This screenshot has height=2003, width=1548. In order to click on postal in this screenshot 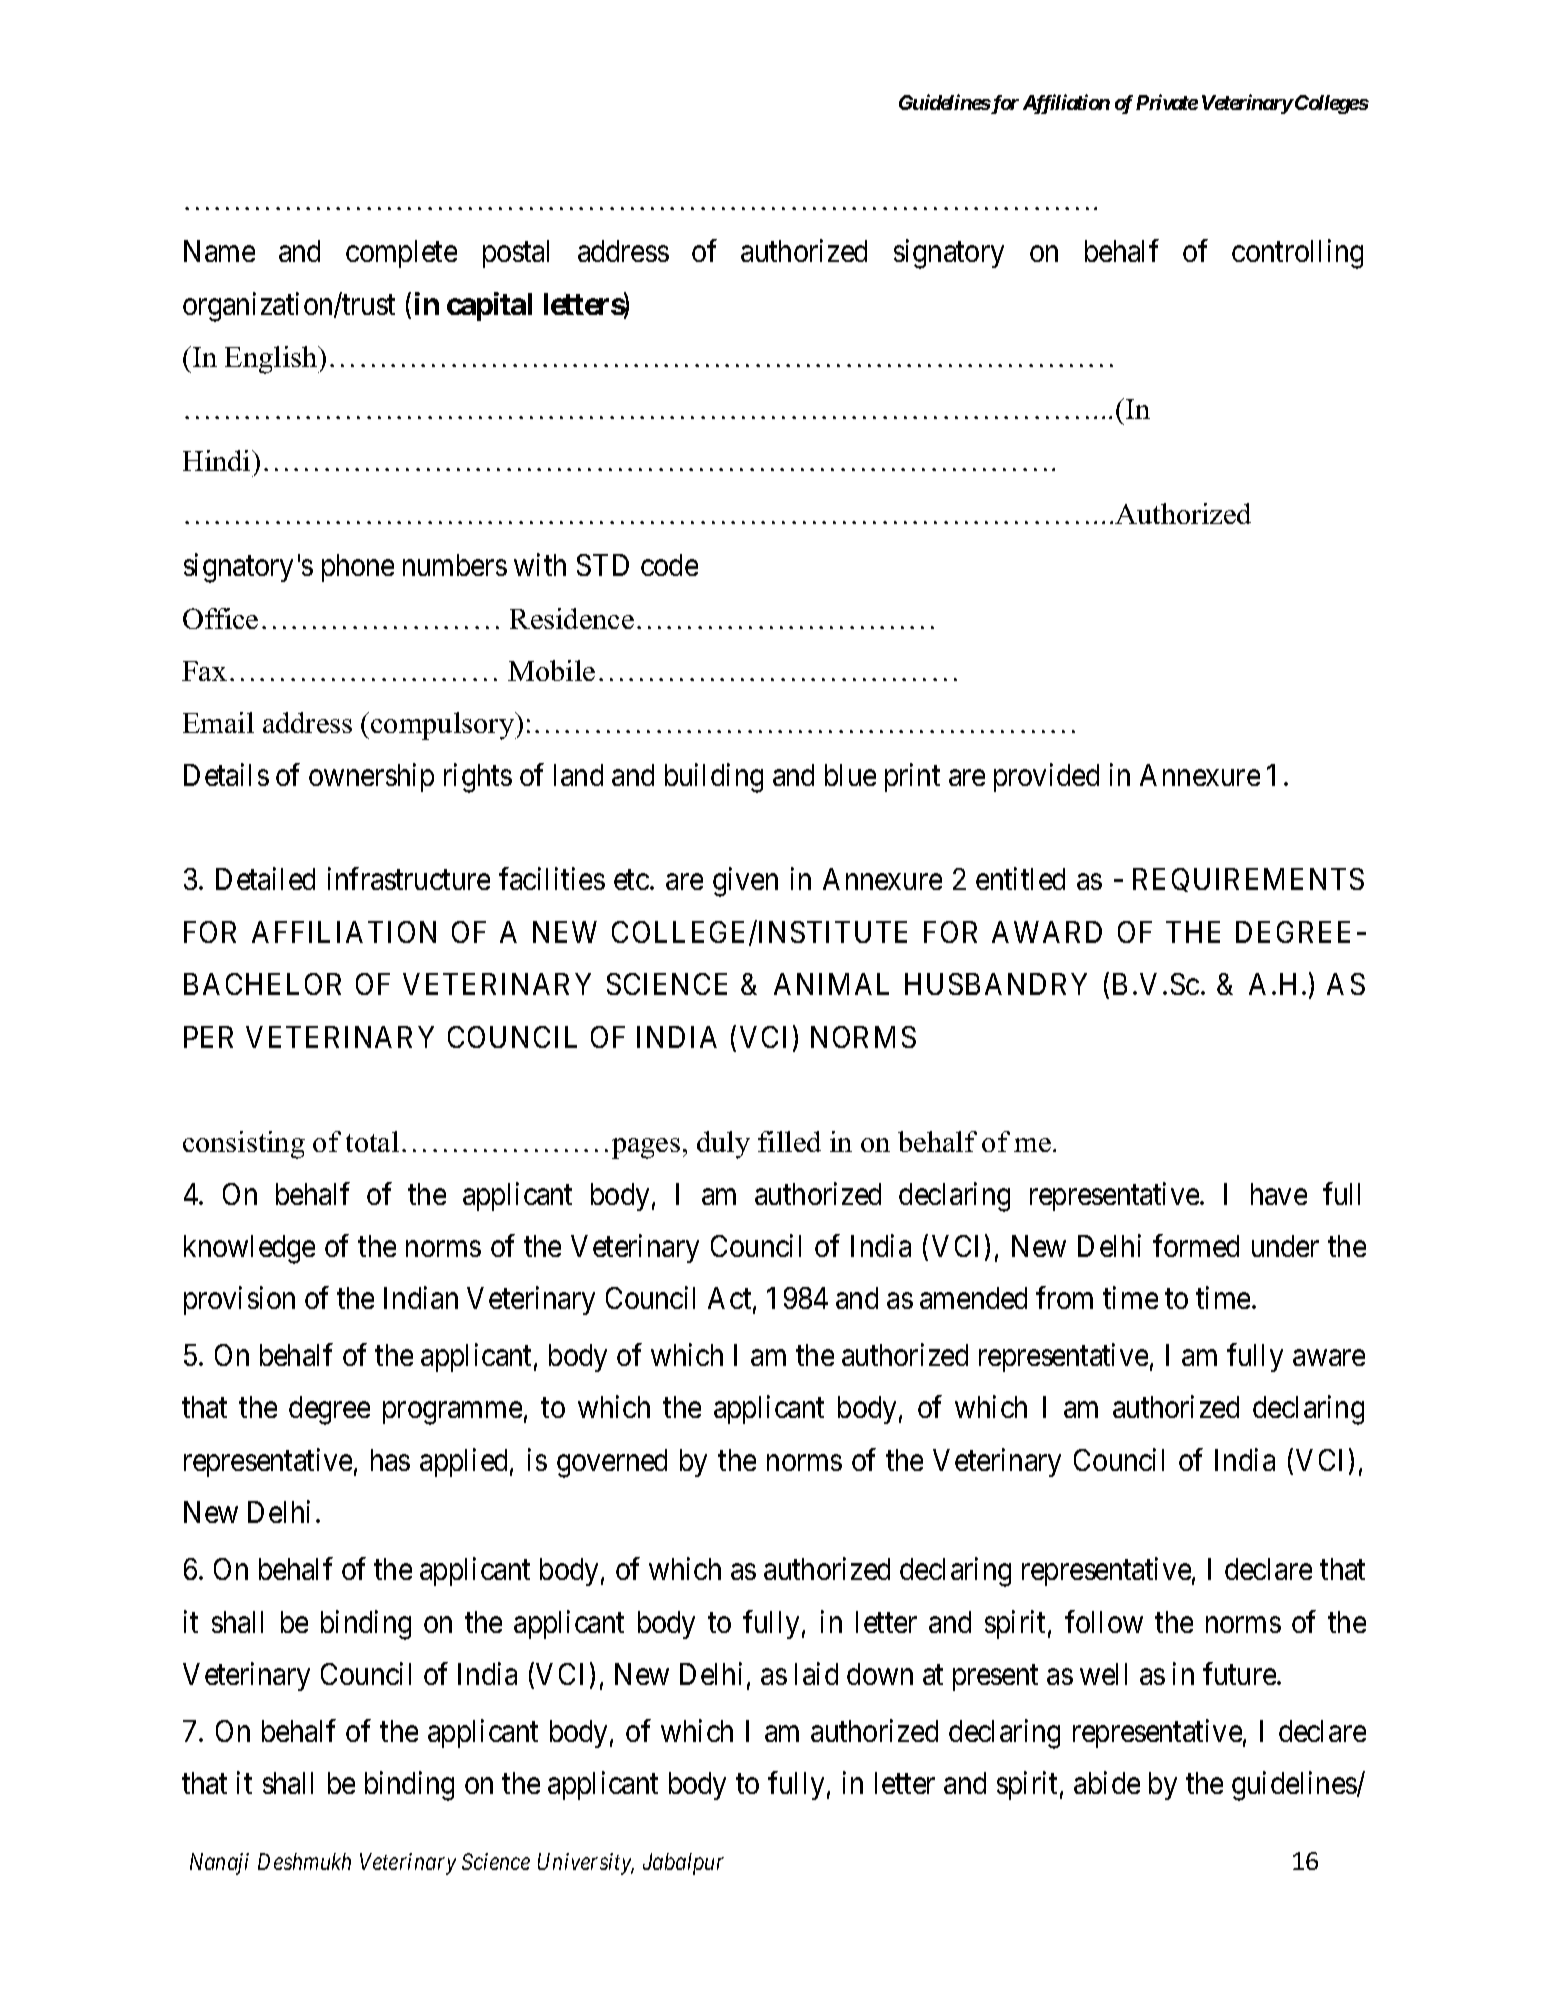, I will do `click(516, 254)`.
